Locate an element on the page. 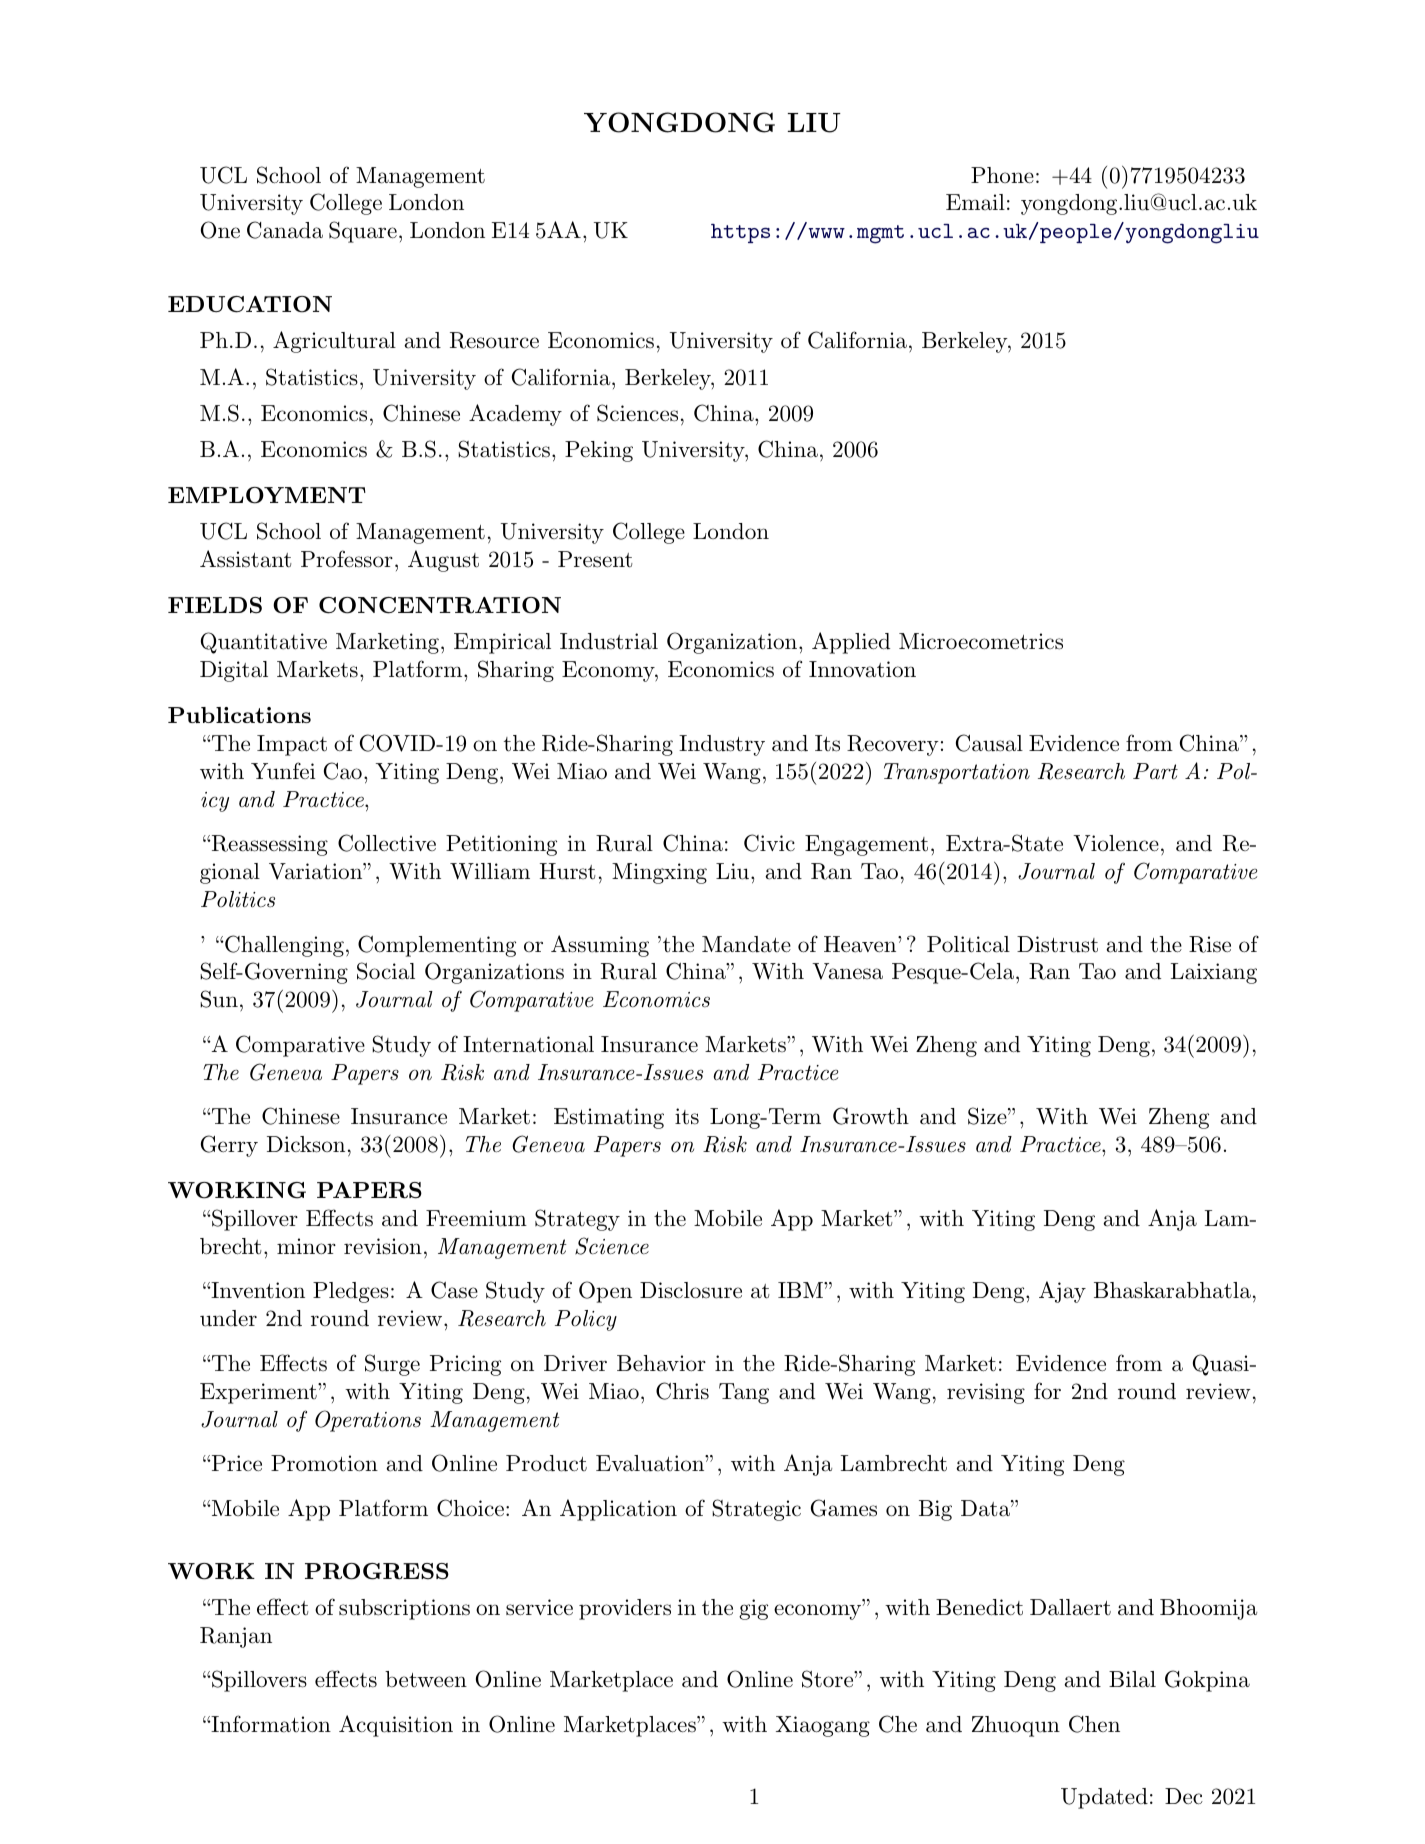  Chen is located at coordinates (1094, 1724).
